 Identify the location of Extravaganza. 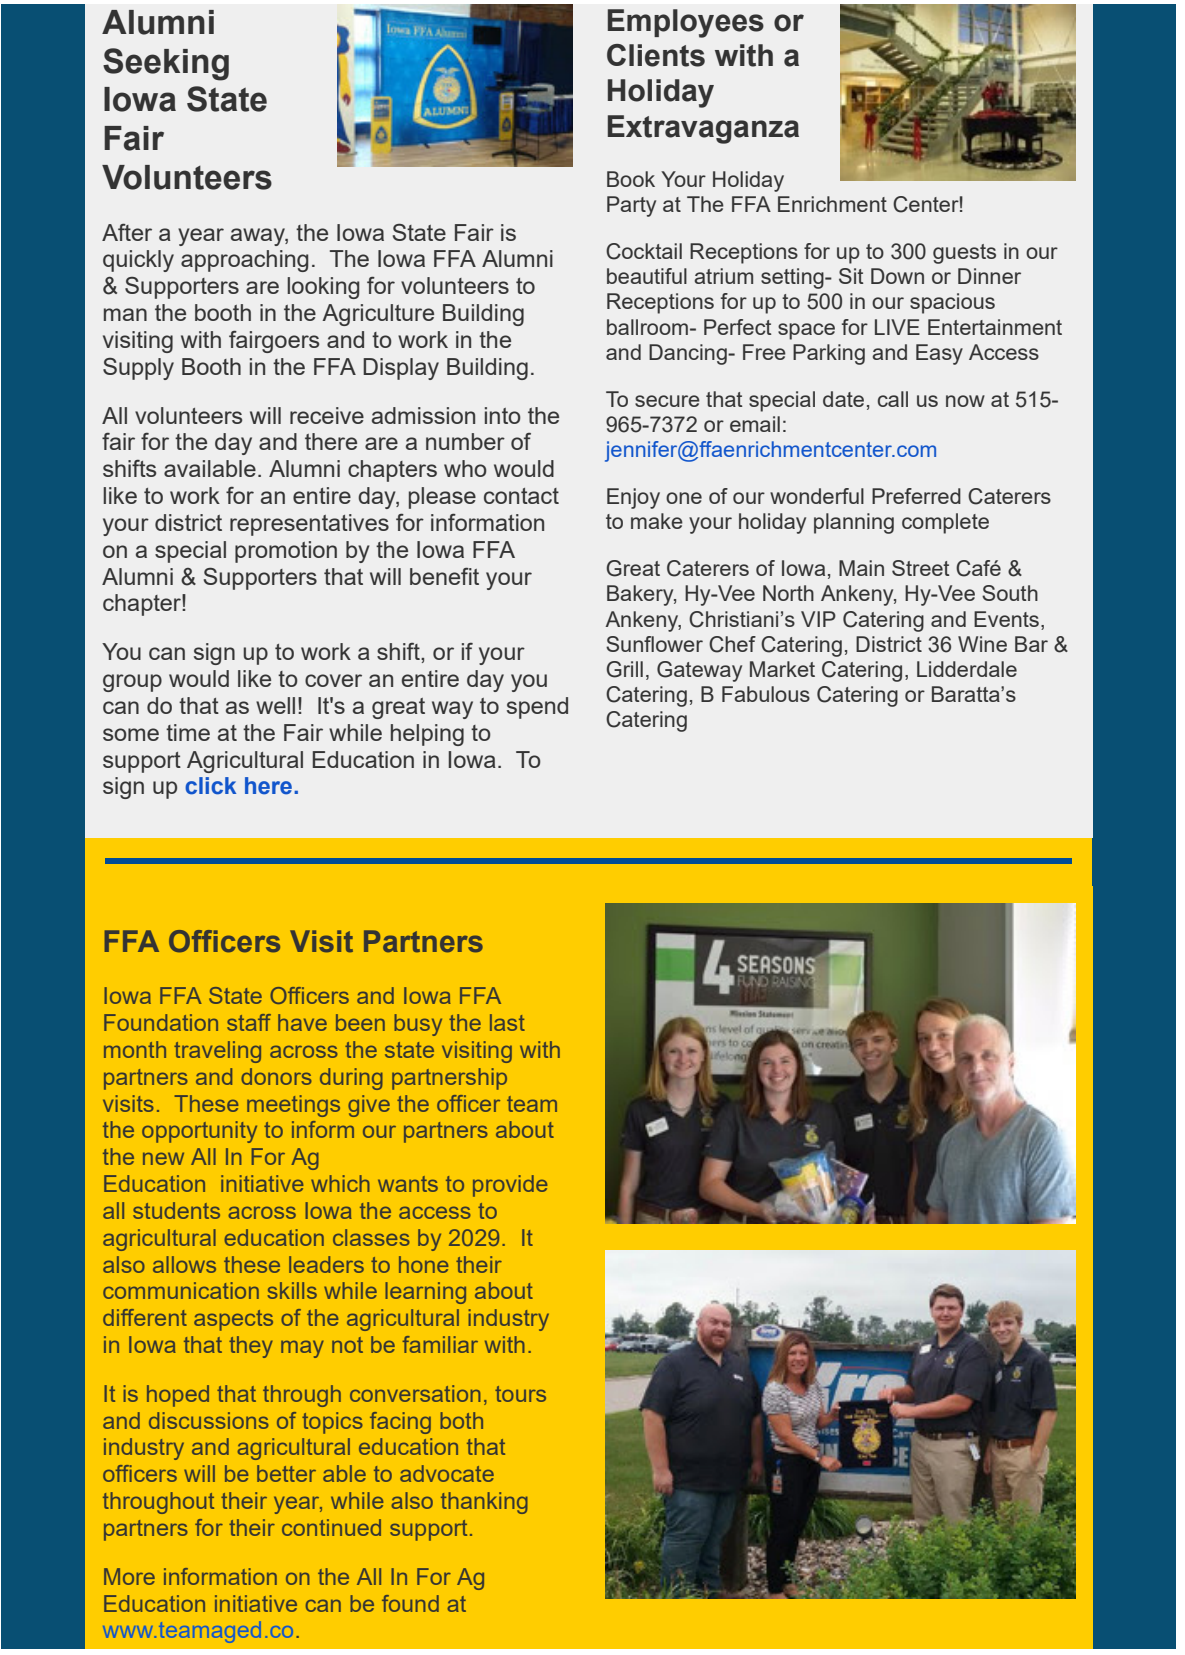
(703, 129).
